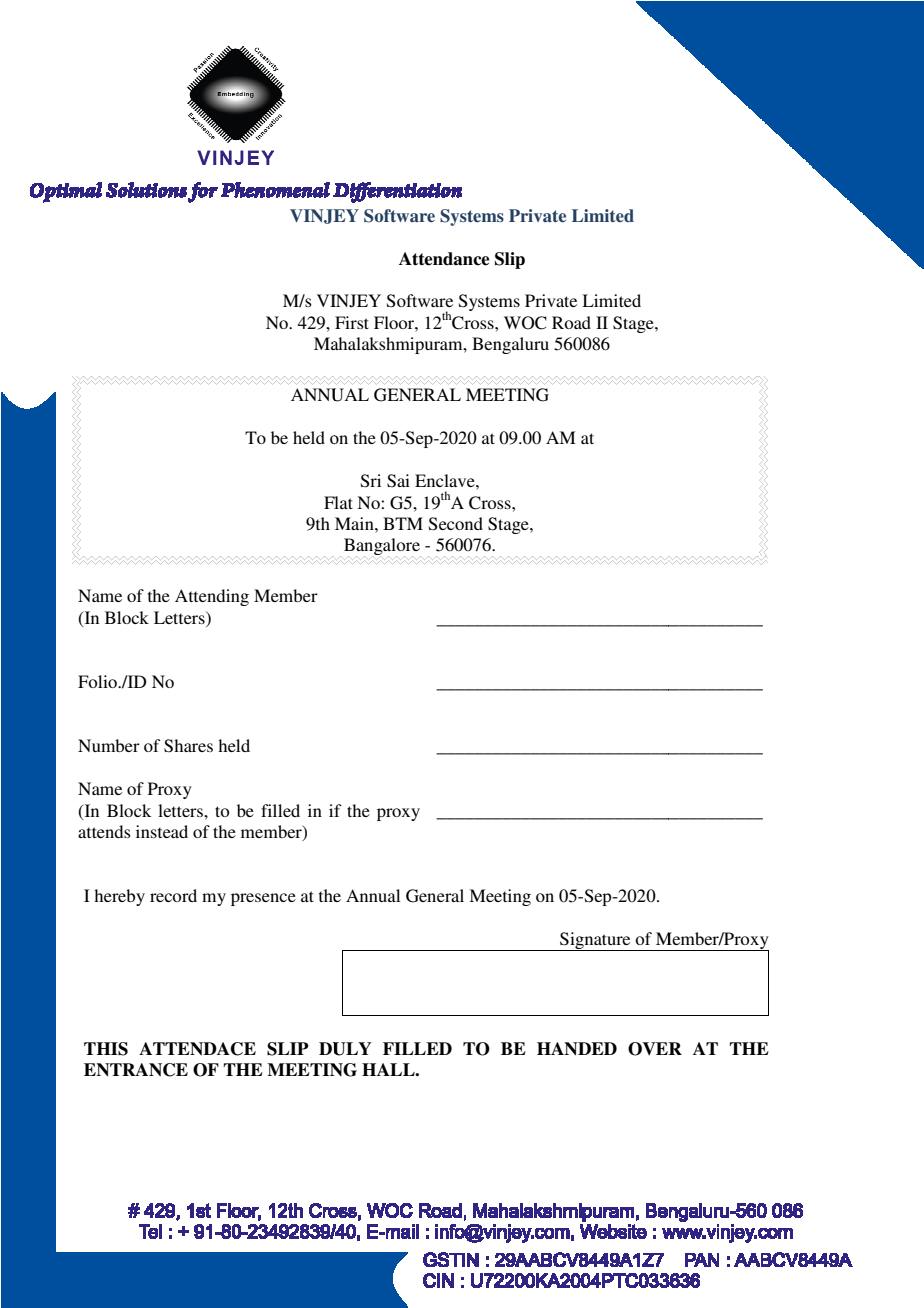 The image size is (924, 1308). What do you see at coordinates (571, 322) in the screenshot?
I see `Road` at bounding box center [571, 322].
